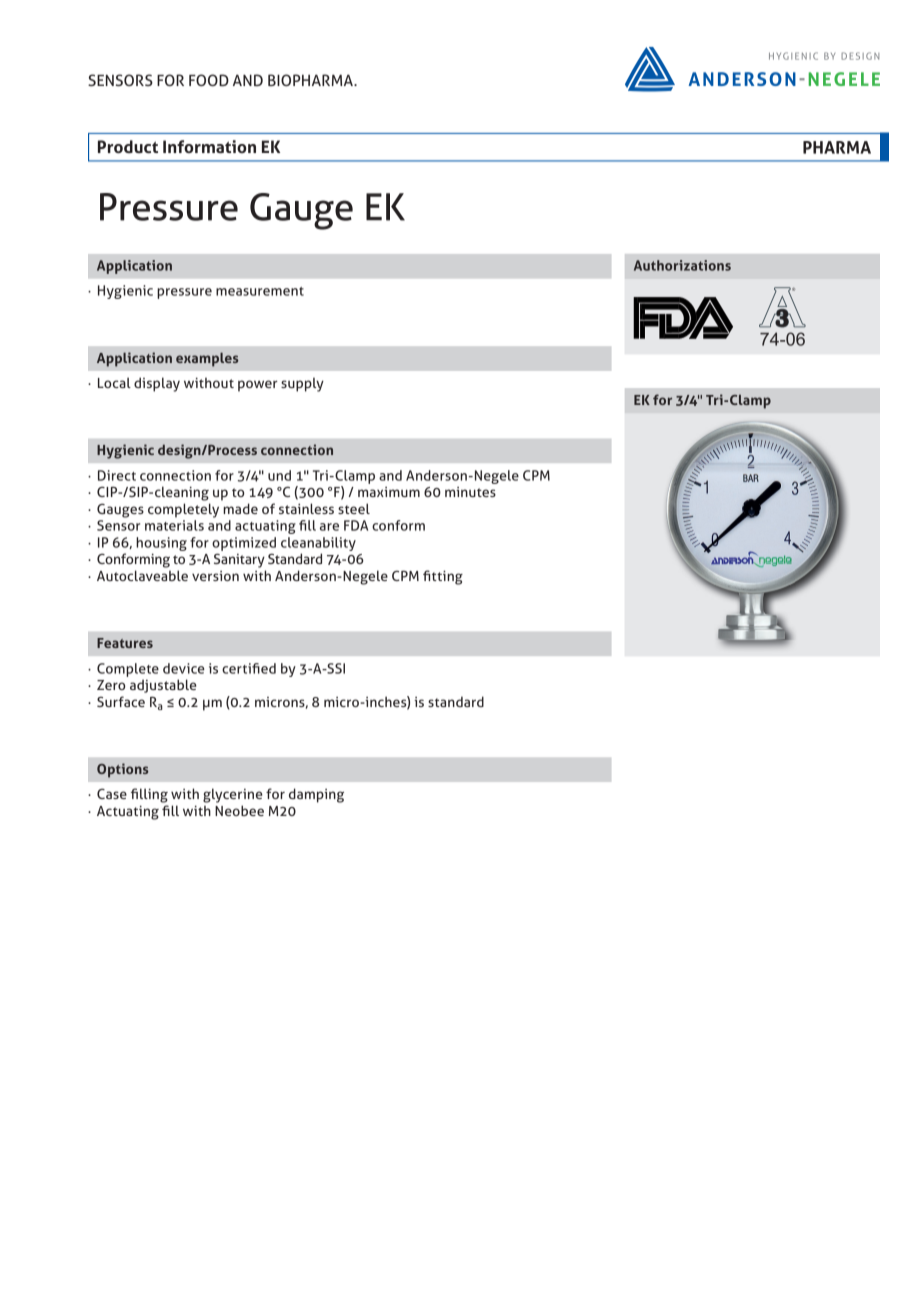 This screenshot has width=924, height=1308. Describe the element at coordinates (174, 525) in the screenshot. I see `materials` at that location.
